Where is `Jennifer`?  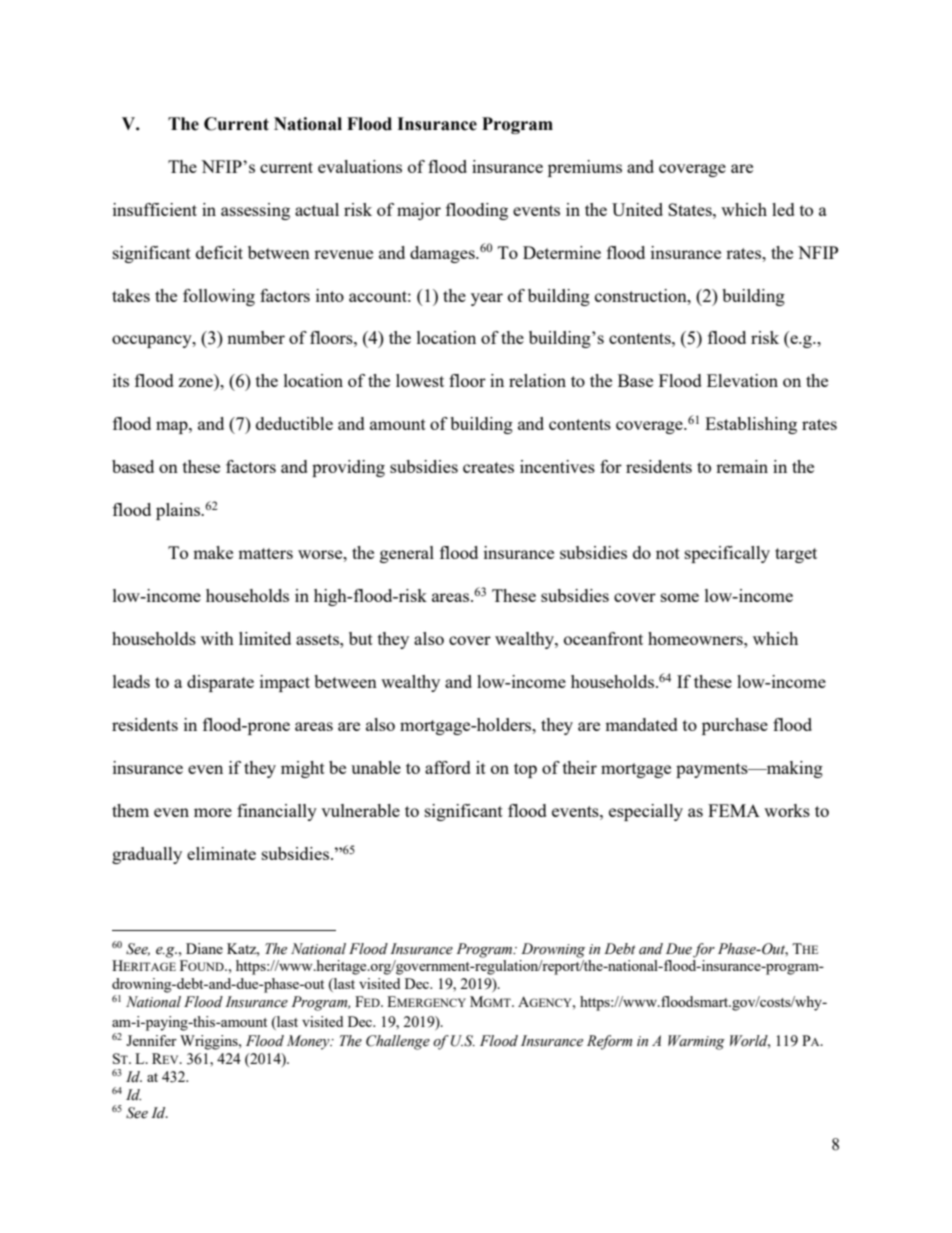 Jennifer is located at coordinates (151, 1040).
